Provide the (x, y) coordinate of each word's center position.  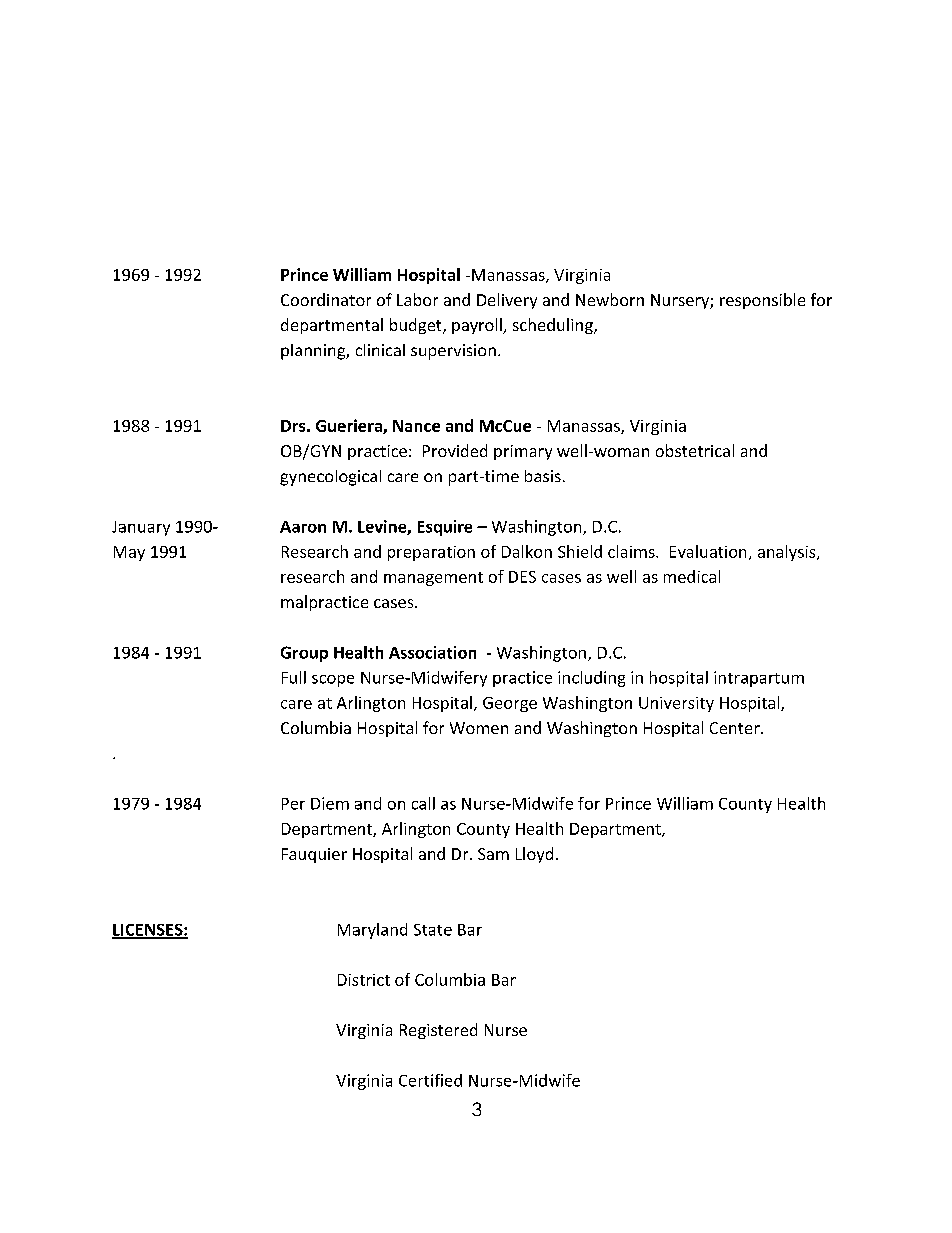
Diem (330, 803)
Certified (430, 1080)
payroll (478, 326)
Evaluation (708, 551)
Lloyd (534, 855)
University (676, 704)
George (510, 704)
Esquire (445, 528)
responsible (762, 301)
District (364, 980)
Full (294, 677)
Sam (493, 854)
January (141, 528)
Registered (438, 1031)
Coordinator (326, 299)
